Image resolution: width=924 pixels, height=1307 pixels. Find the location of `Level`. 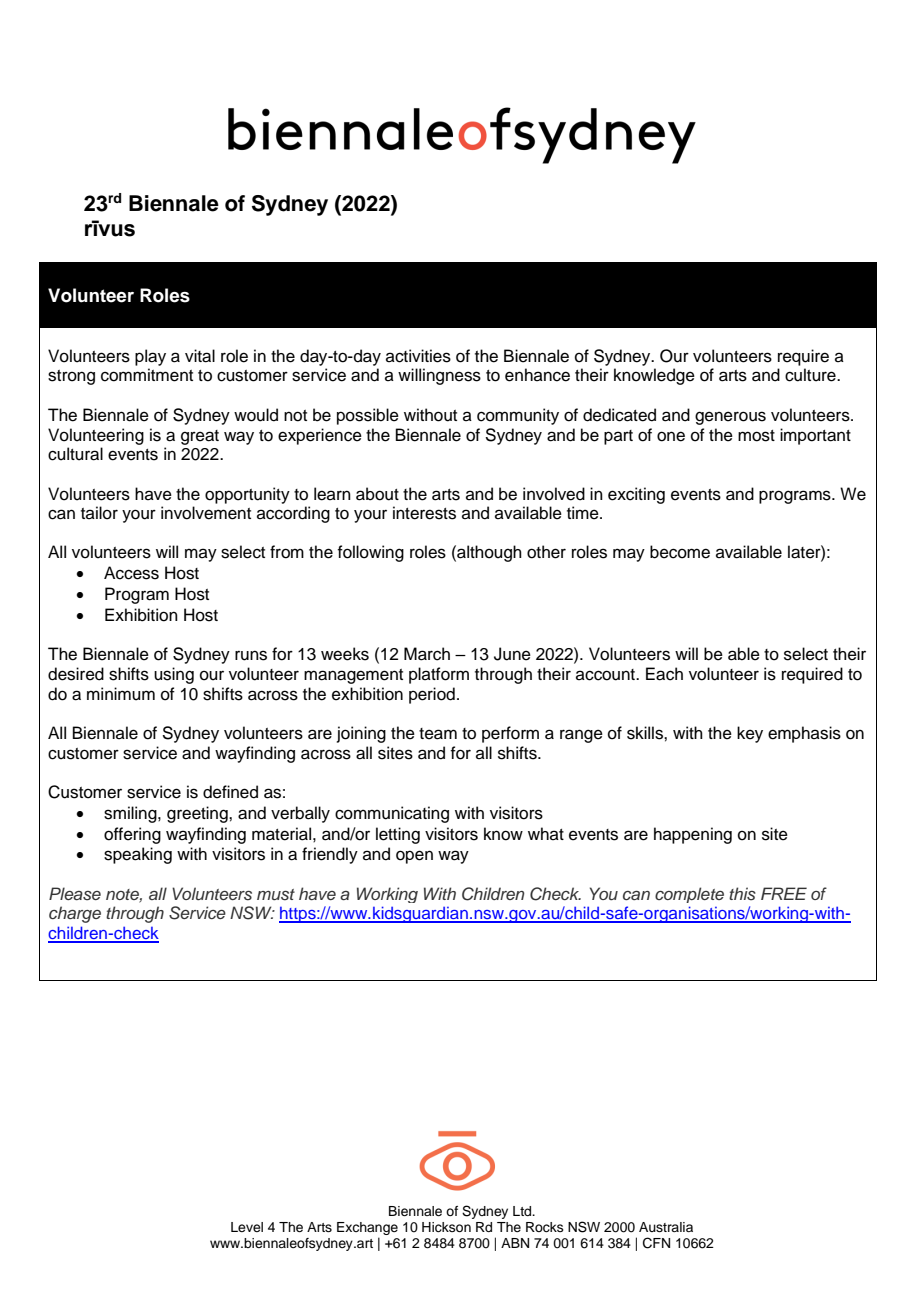

Level is located at coordinates (247, 1227).
